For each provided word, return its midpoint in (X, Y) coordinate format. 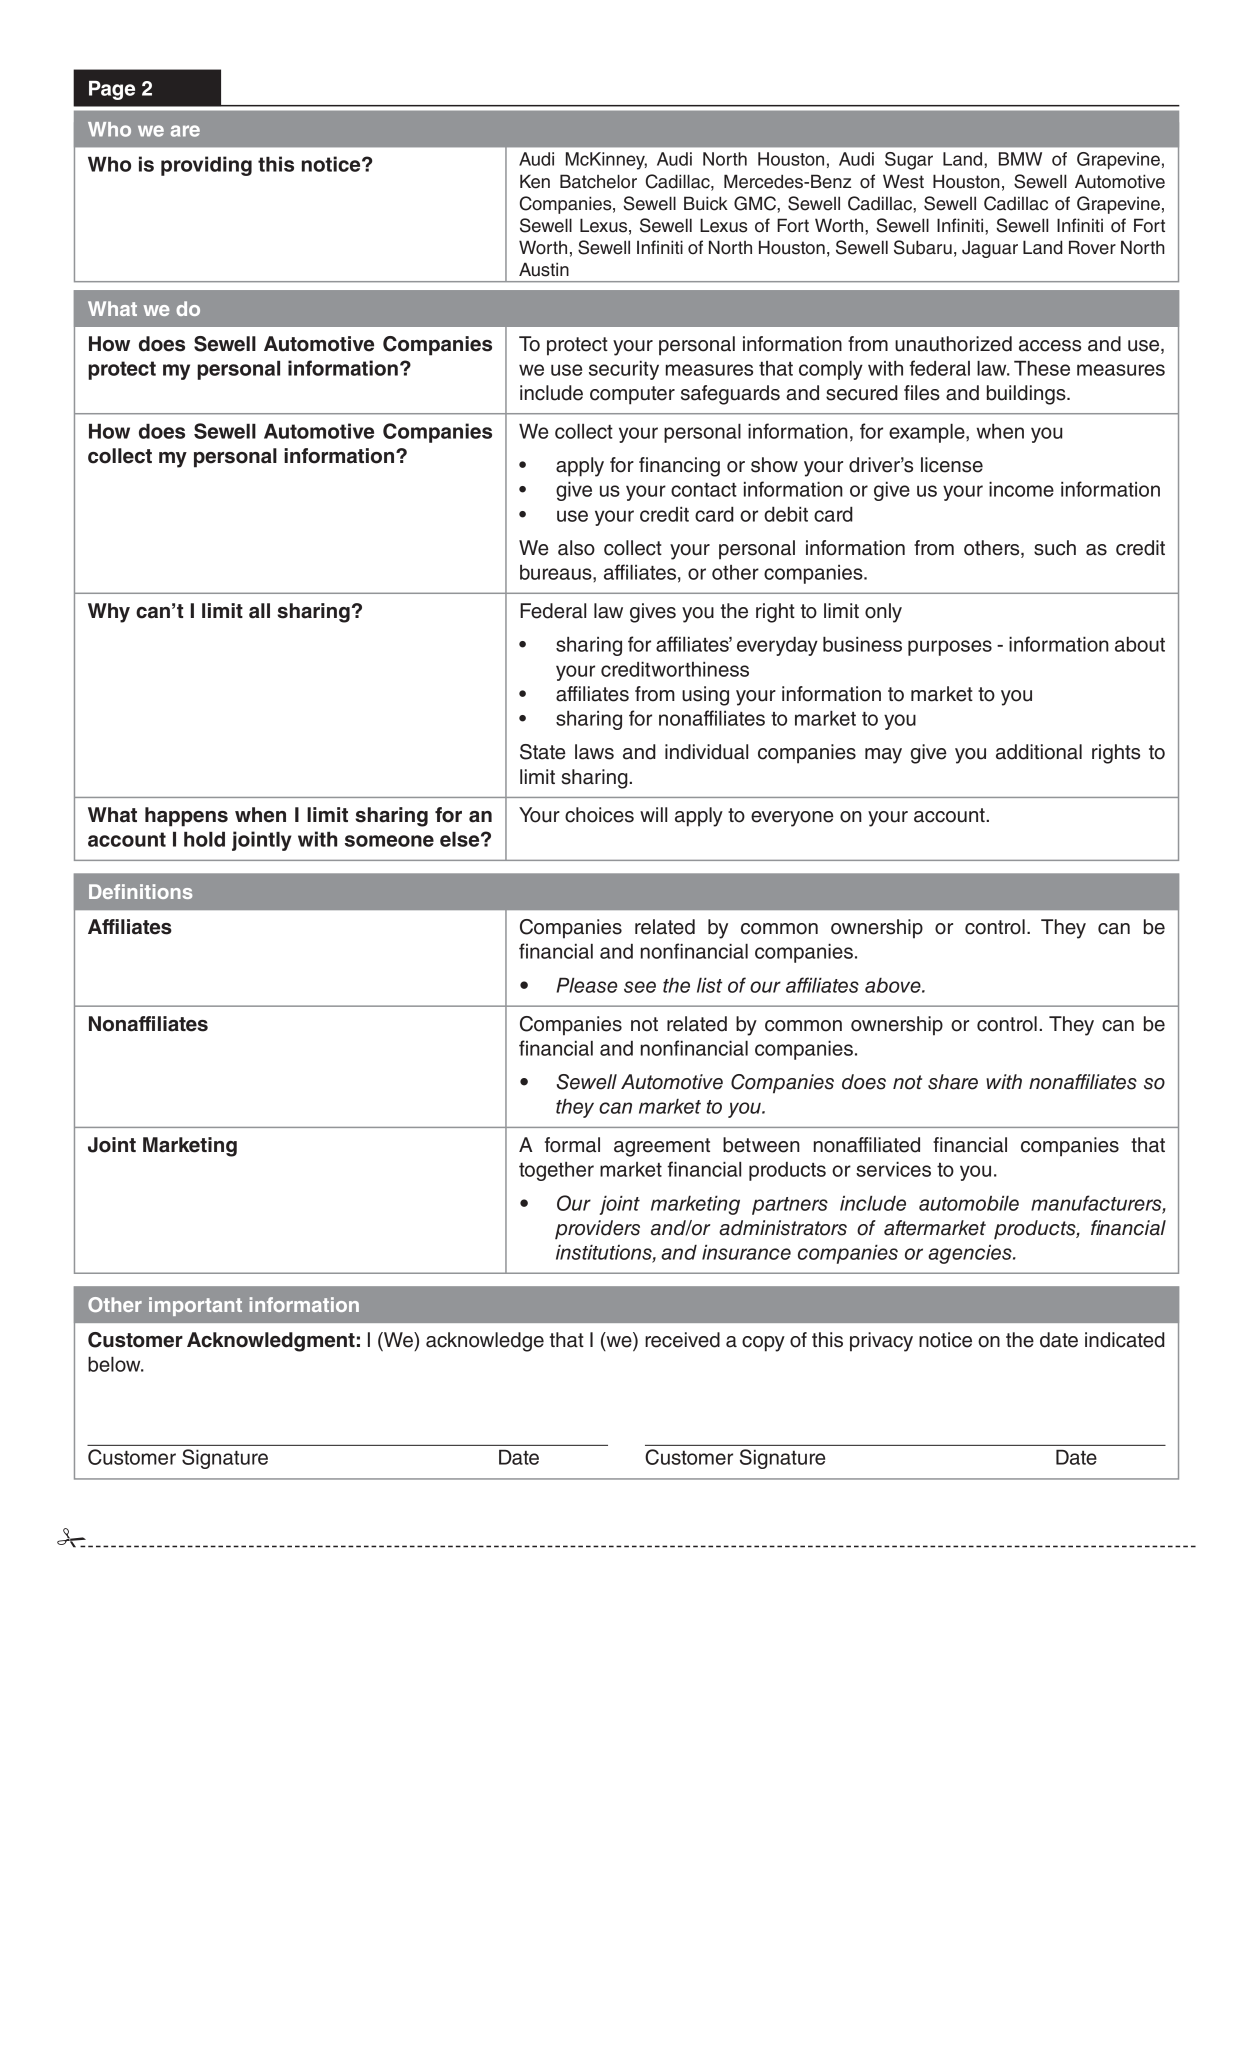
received (682, 1340)
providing (206, 166)
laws (594, 752)
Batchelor (598, 181)
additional (1039, 752)
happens (186, 817)
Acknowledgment (271, 1342)
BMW (1020, 159)
